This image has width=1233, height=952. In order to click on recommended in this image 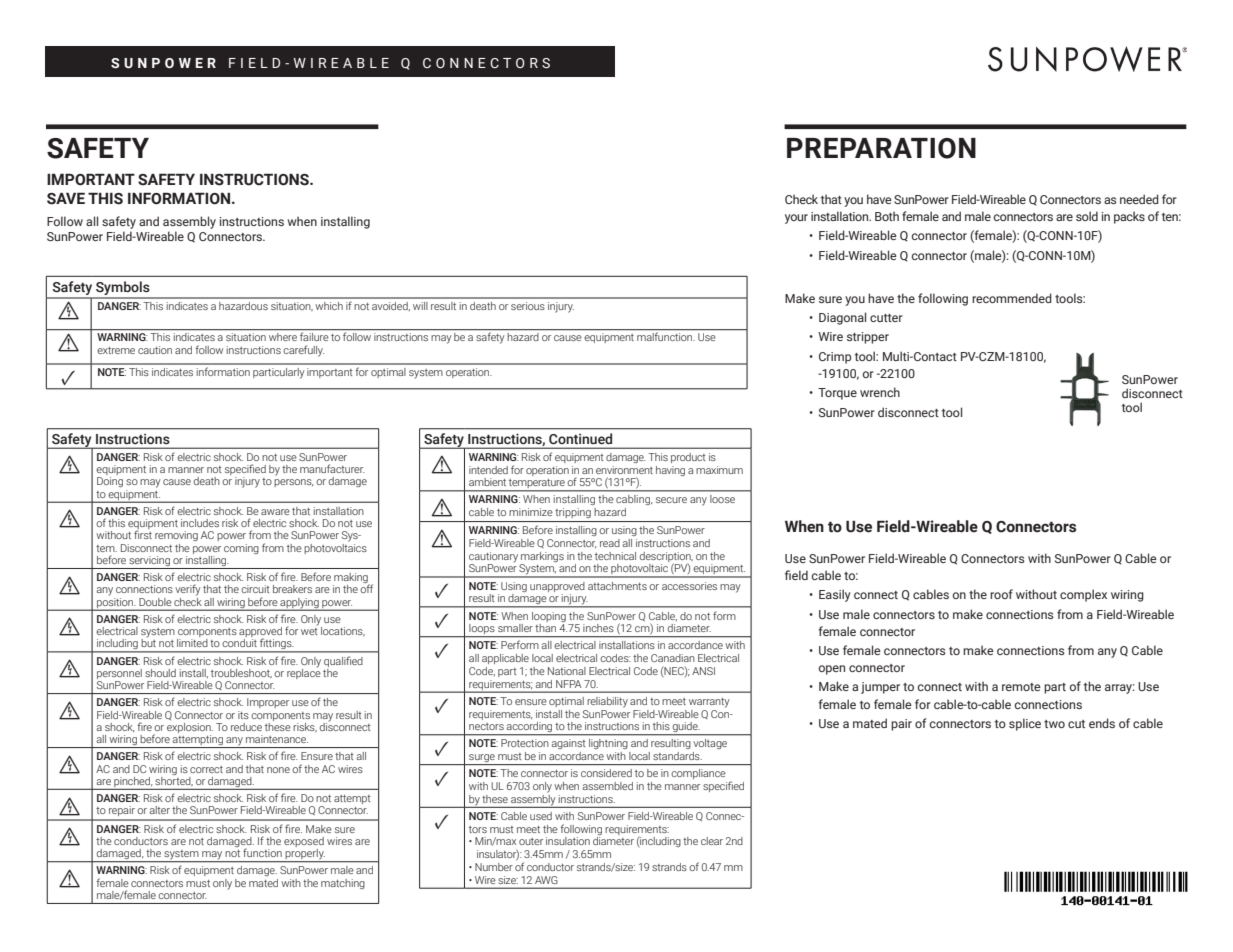, I will do `click(1012, 298)`.
